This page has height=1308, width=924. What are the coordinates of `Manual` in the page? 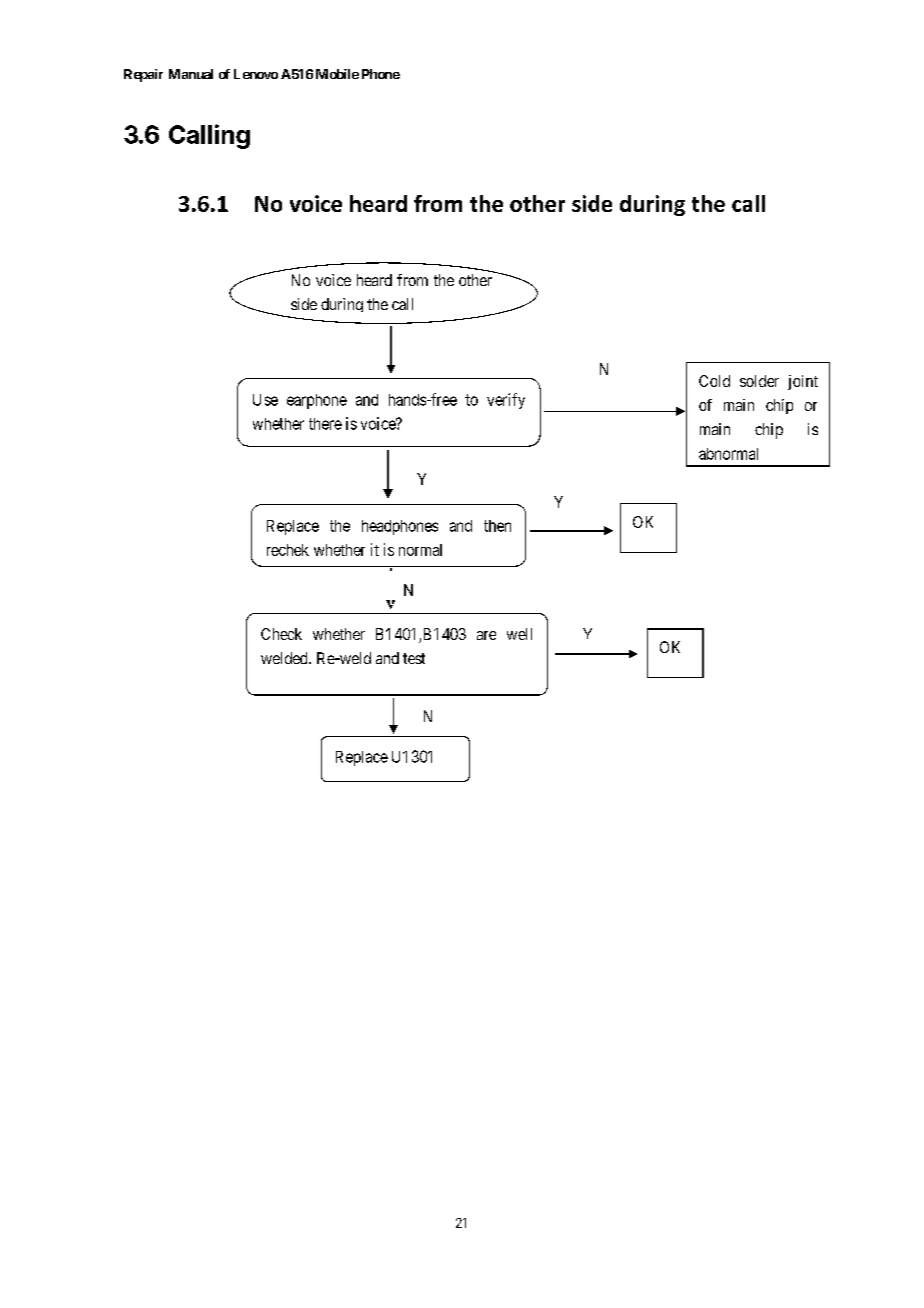 It's located at (191, 74).
